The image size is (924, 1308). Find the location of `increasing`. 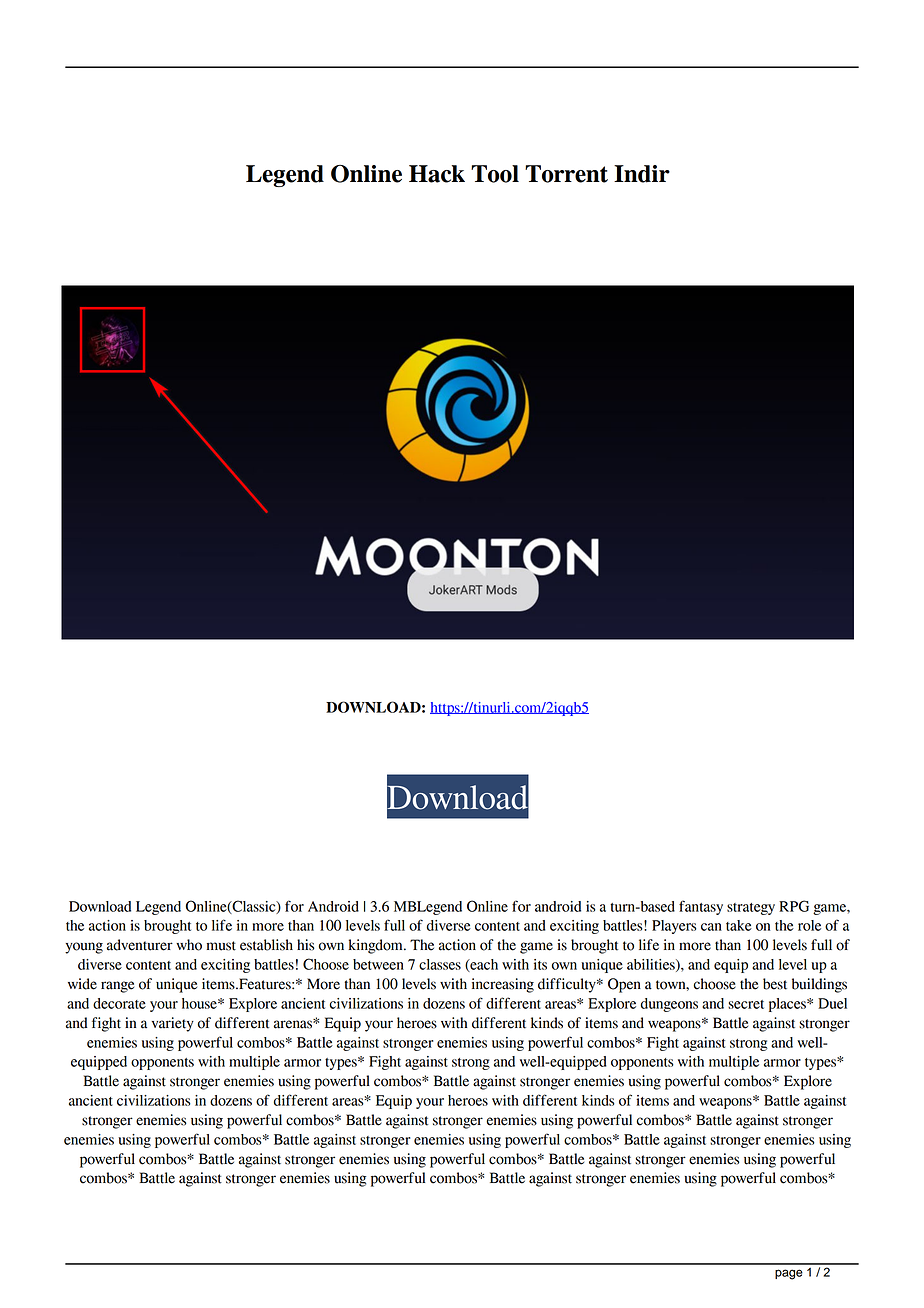

increasing is located at coordinates (503, 985).
